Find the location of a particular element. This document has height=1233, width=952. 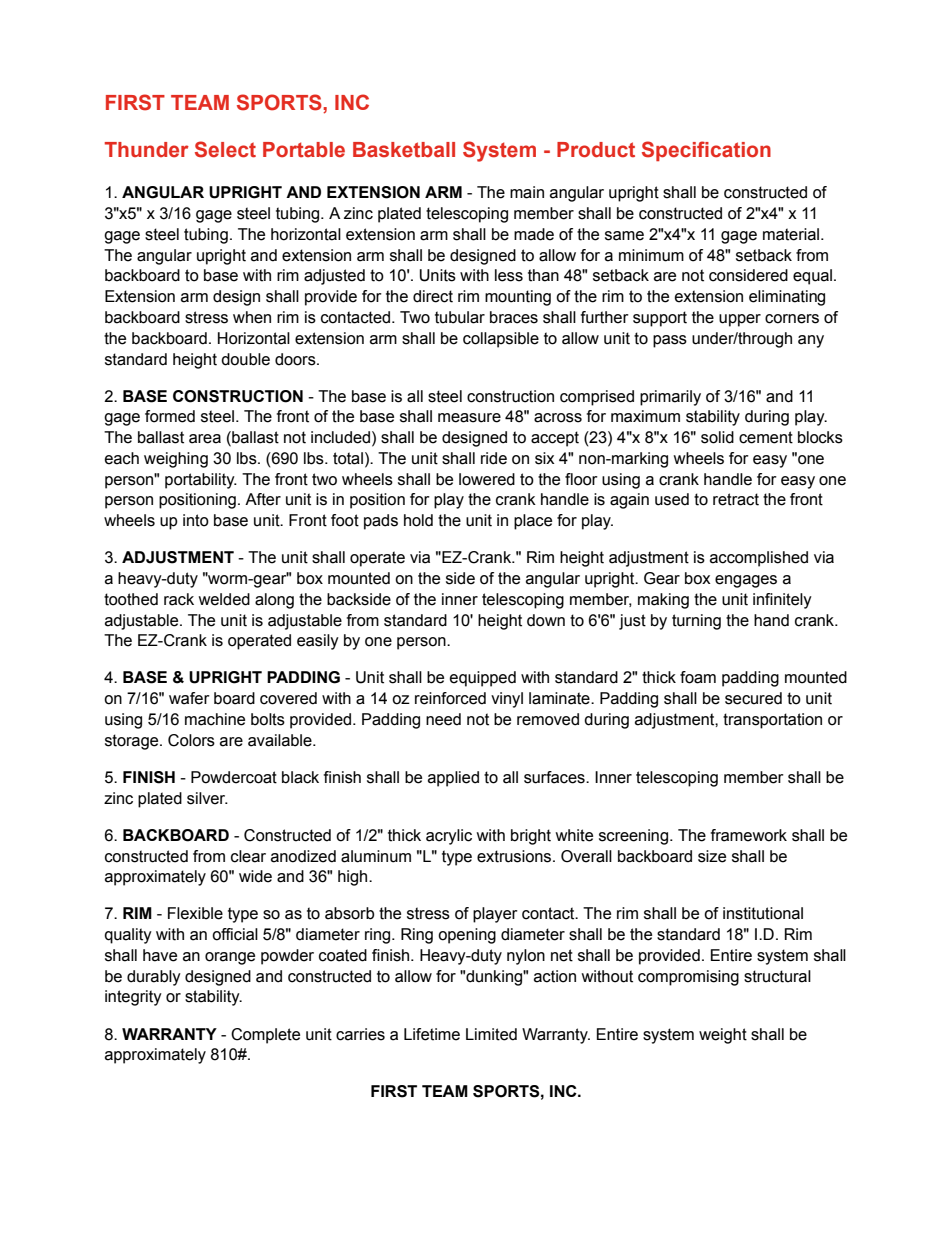

Select is located at coordinates (225, 149).
